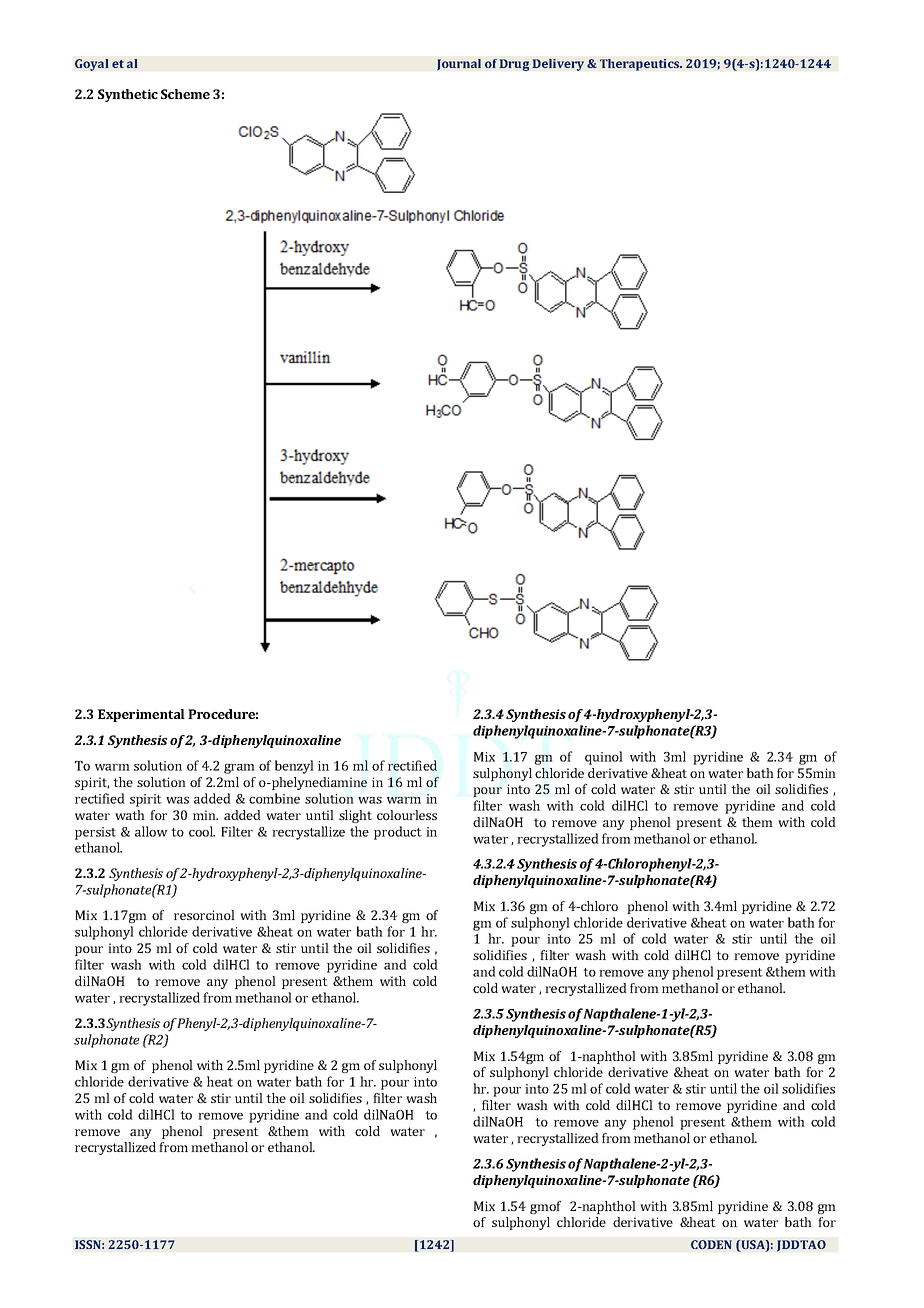 The height and width of the image is (1308, 924). I want to click on Scheme, so click(185, 94).
